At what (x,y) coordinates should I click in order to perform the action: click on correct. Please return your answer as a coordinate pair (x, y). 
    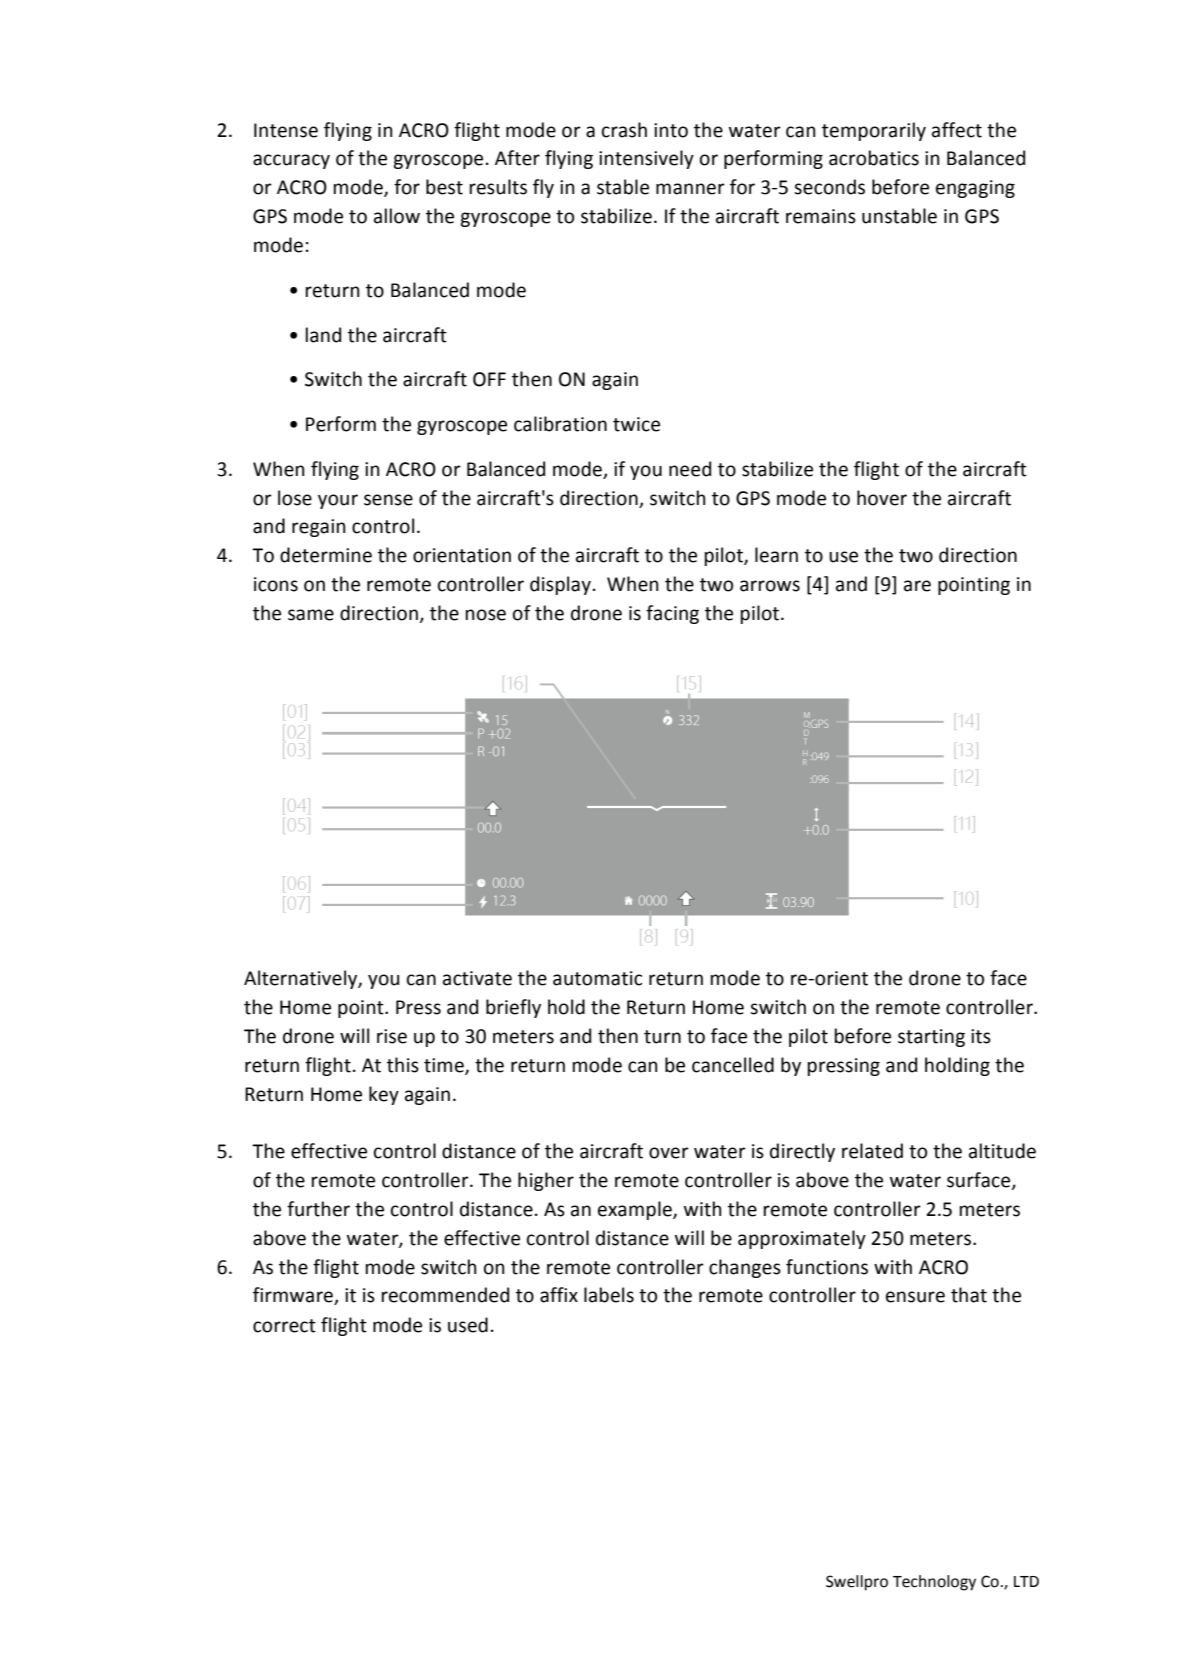
    Looking at the image, I should click on (284, 1326).
